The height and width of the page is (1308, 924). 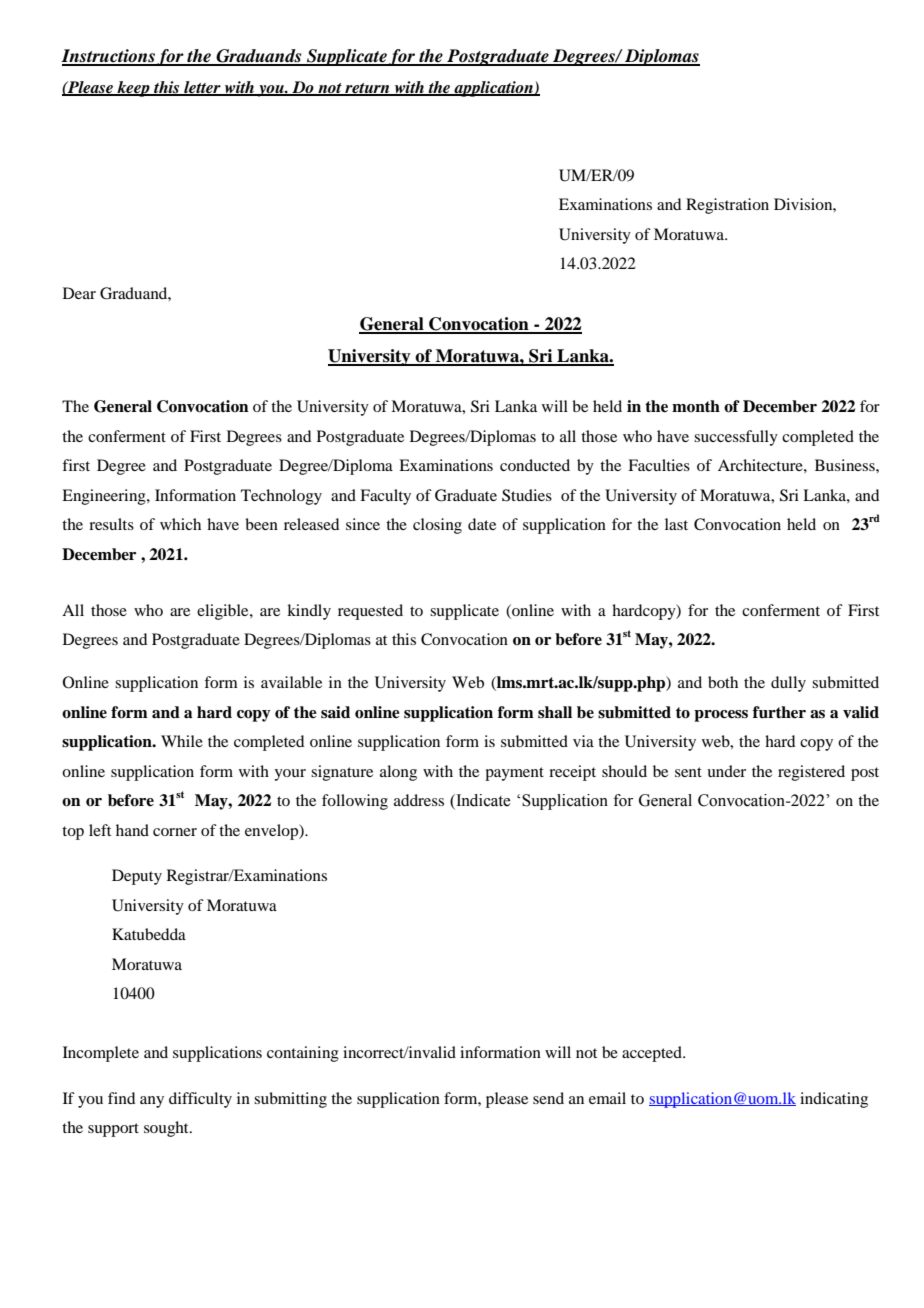 What do you see at coordinates (152, 1102) in the page?
I see `any` at bounding box center [152, 1102].
